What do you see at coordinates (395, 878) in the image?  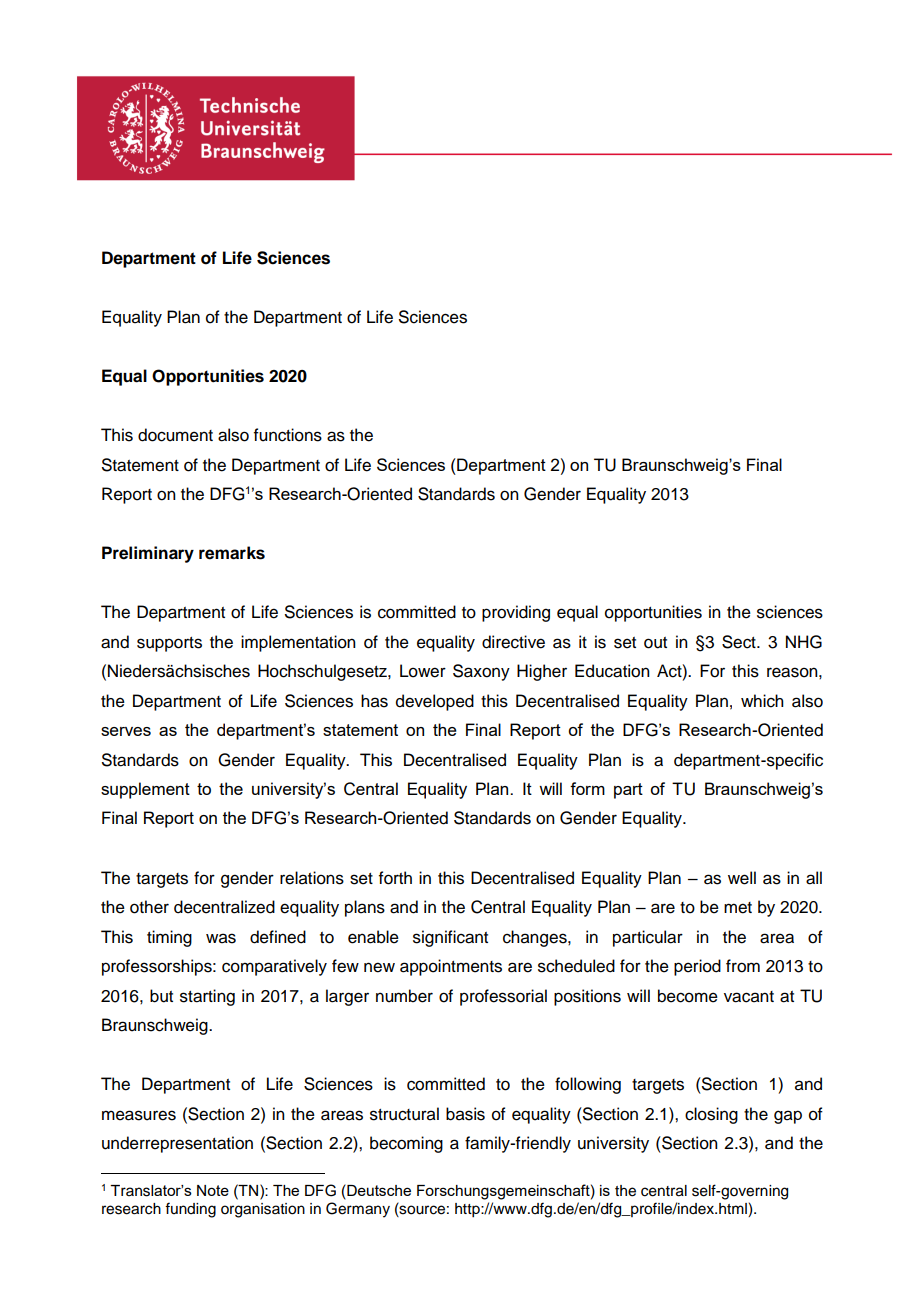 I see `forth` at bounding box center [395, 878].
